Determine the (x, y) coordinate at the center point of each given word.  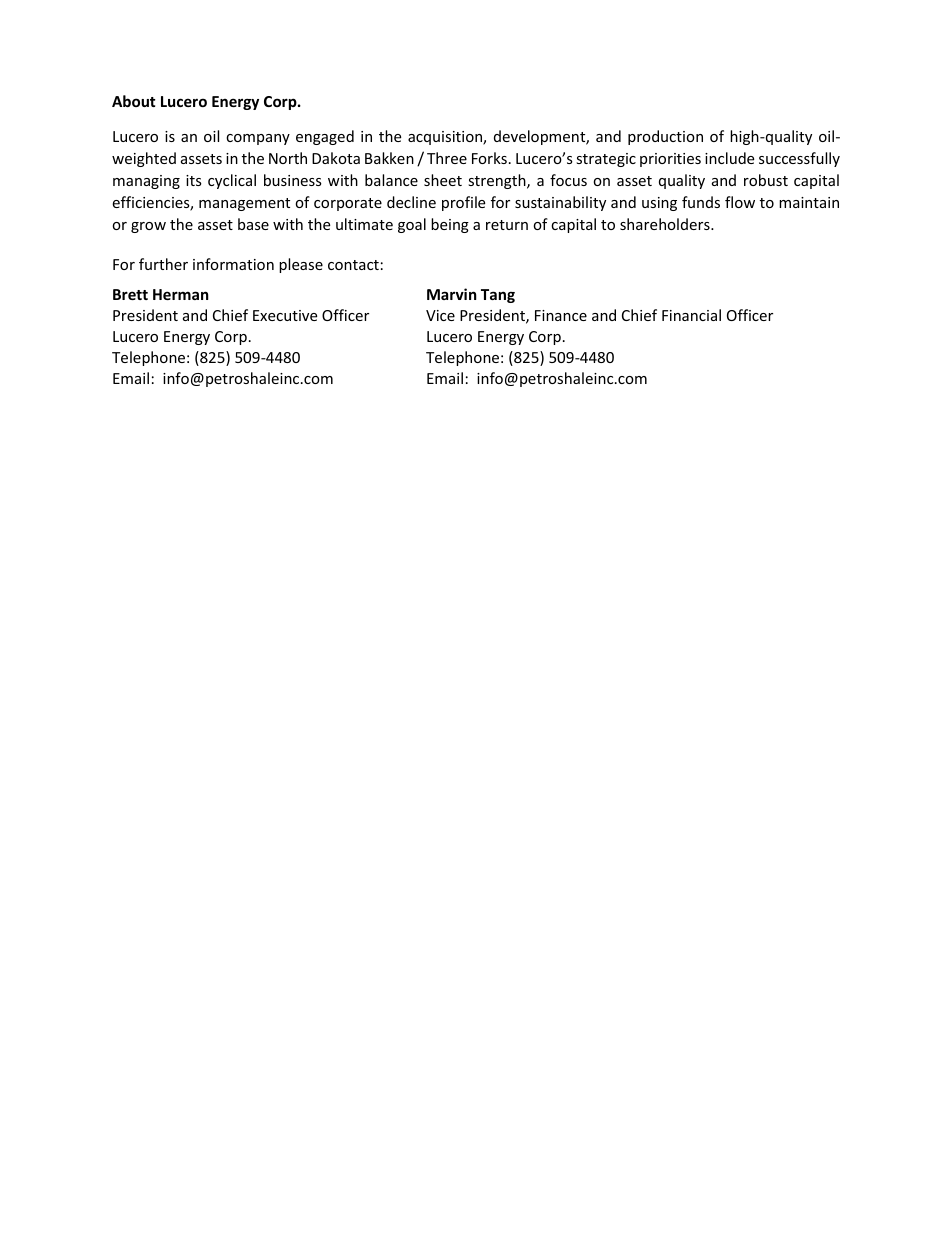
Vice (440, 315)
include (729, 158)
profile (463, 203)
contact (353, 265)
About (134, 101)
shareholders (666, 224)
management (244, 204)
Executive (285, 315)
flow (740, 202)
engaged (325, 137)
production (665, 137)
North (288, 158)
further (163, 264)
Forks (489, 158)
